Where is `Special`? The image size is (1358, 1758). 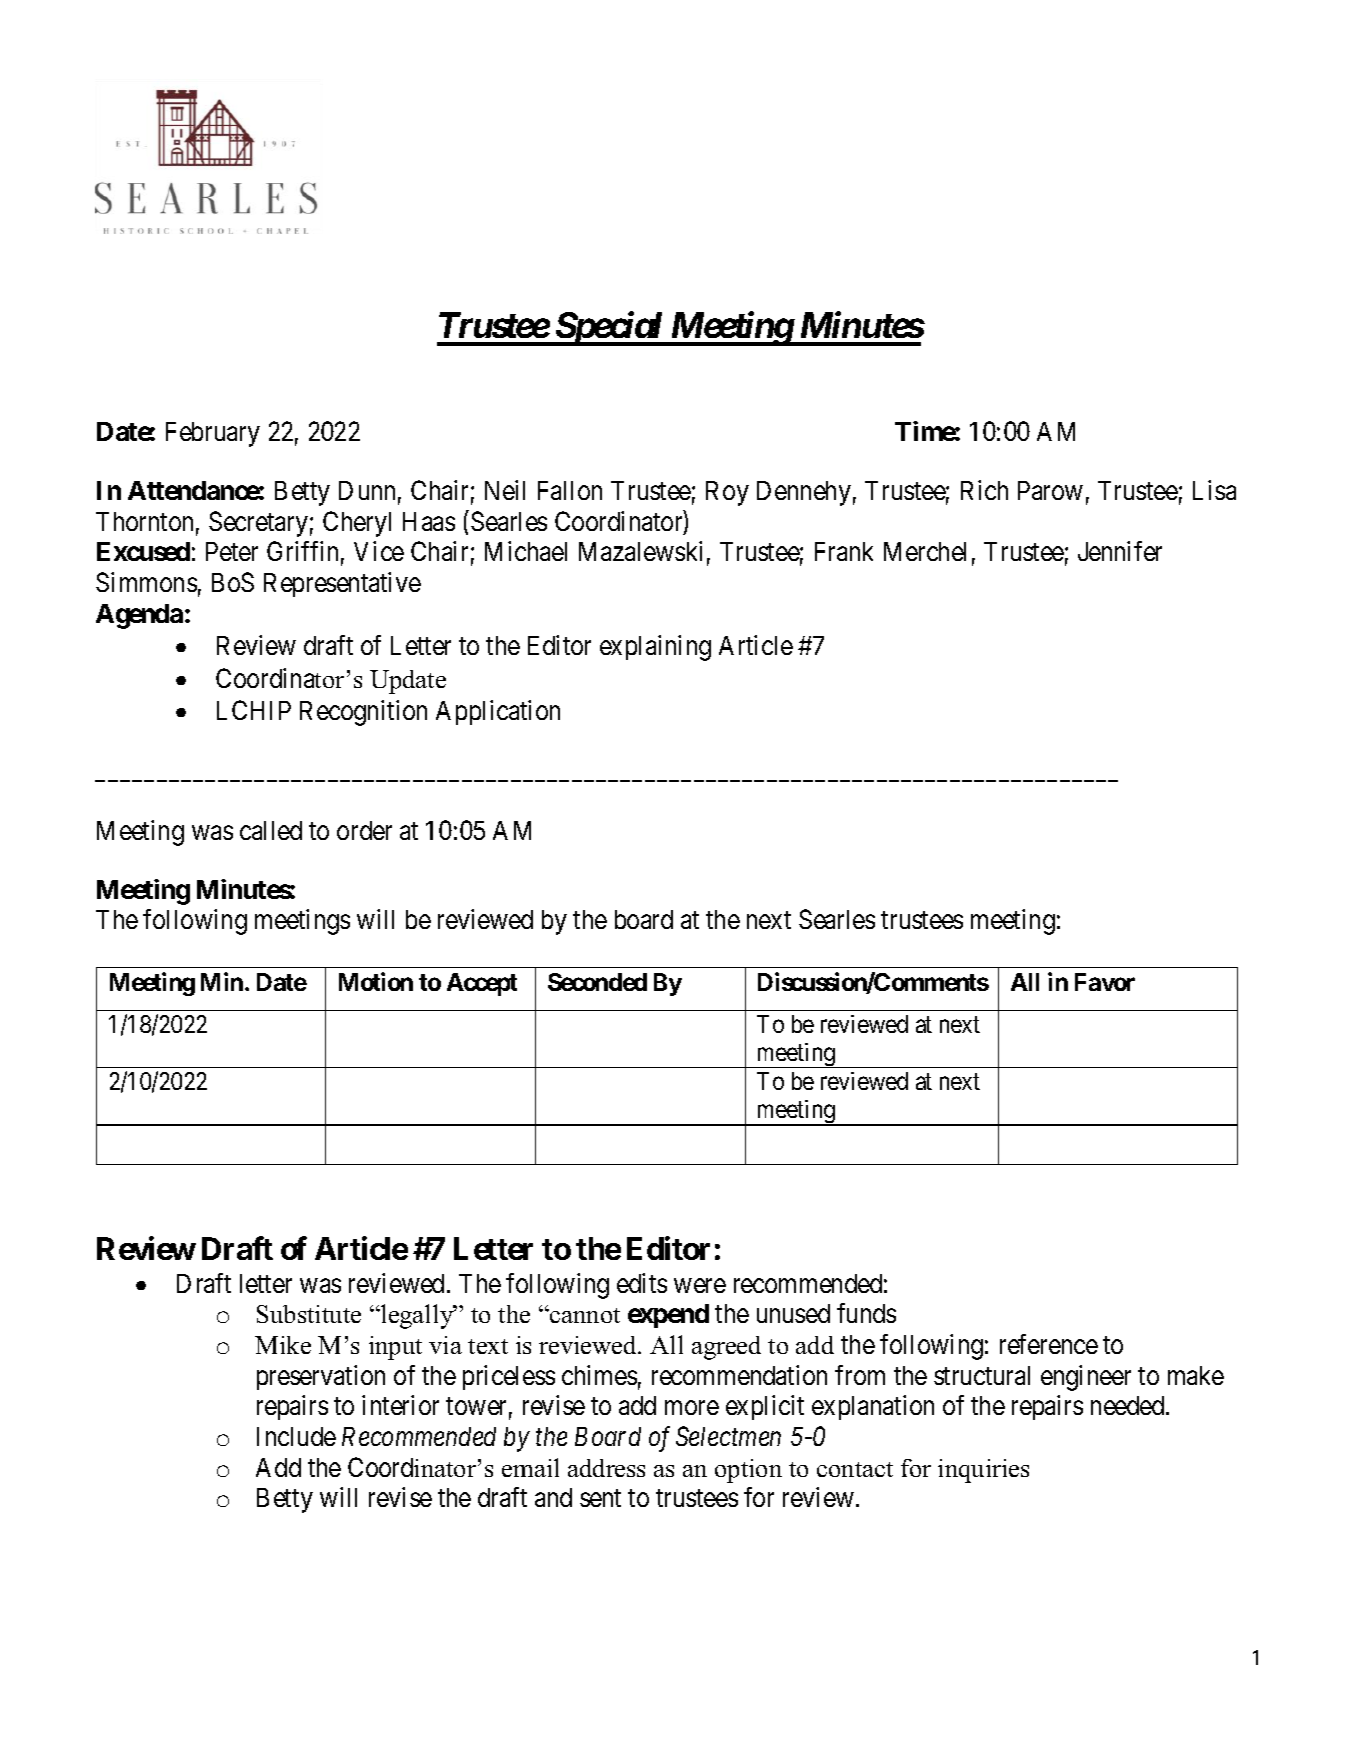
Special is located at coordinates (609, 328).
